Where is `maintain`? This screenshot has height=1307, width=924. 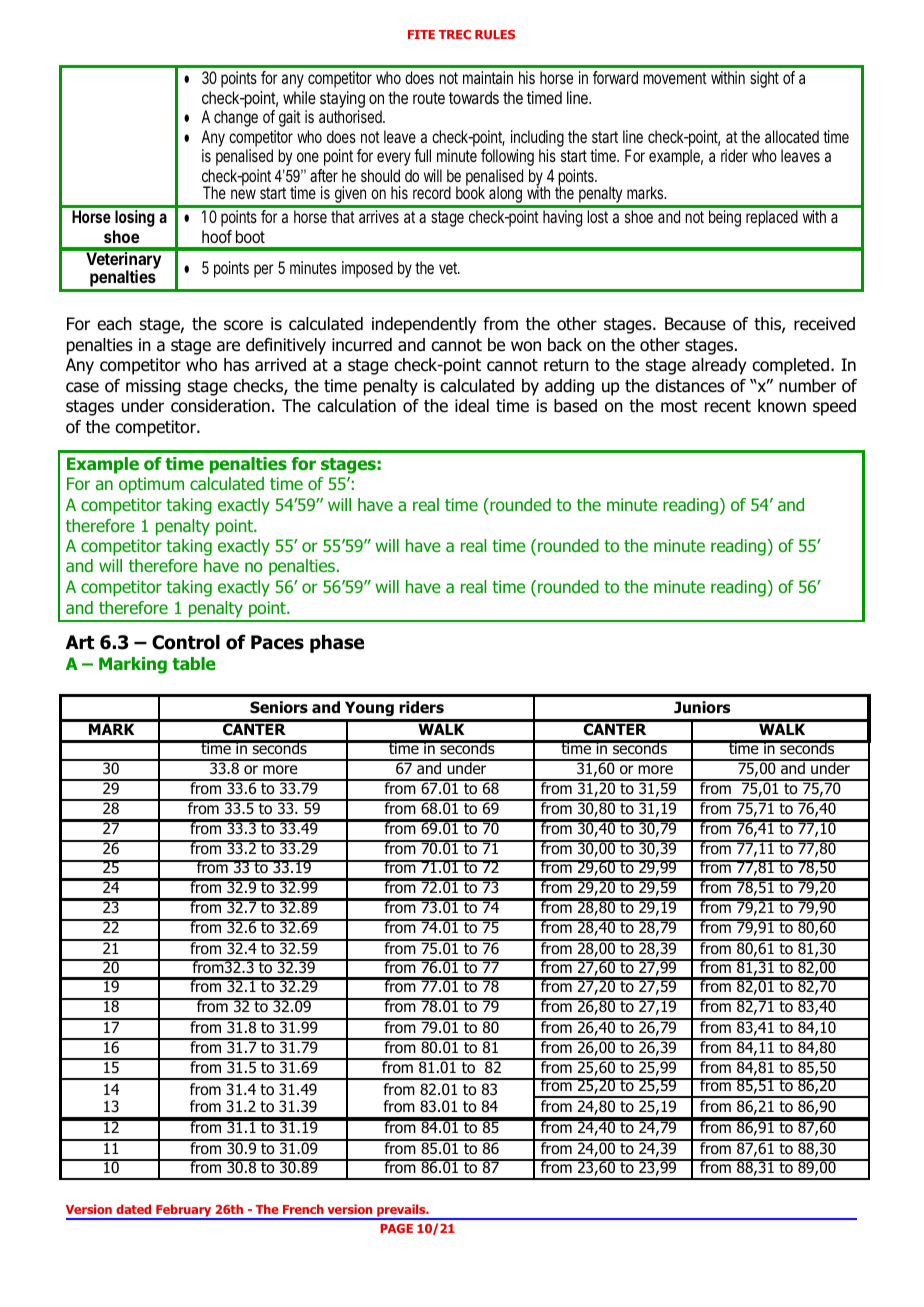
maintain is located at coordinates (488, 77).
